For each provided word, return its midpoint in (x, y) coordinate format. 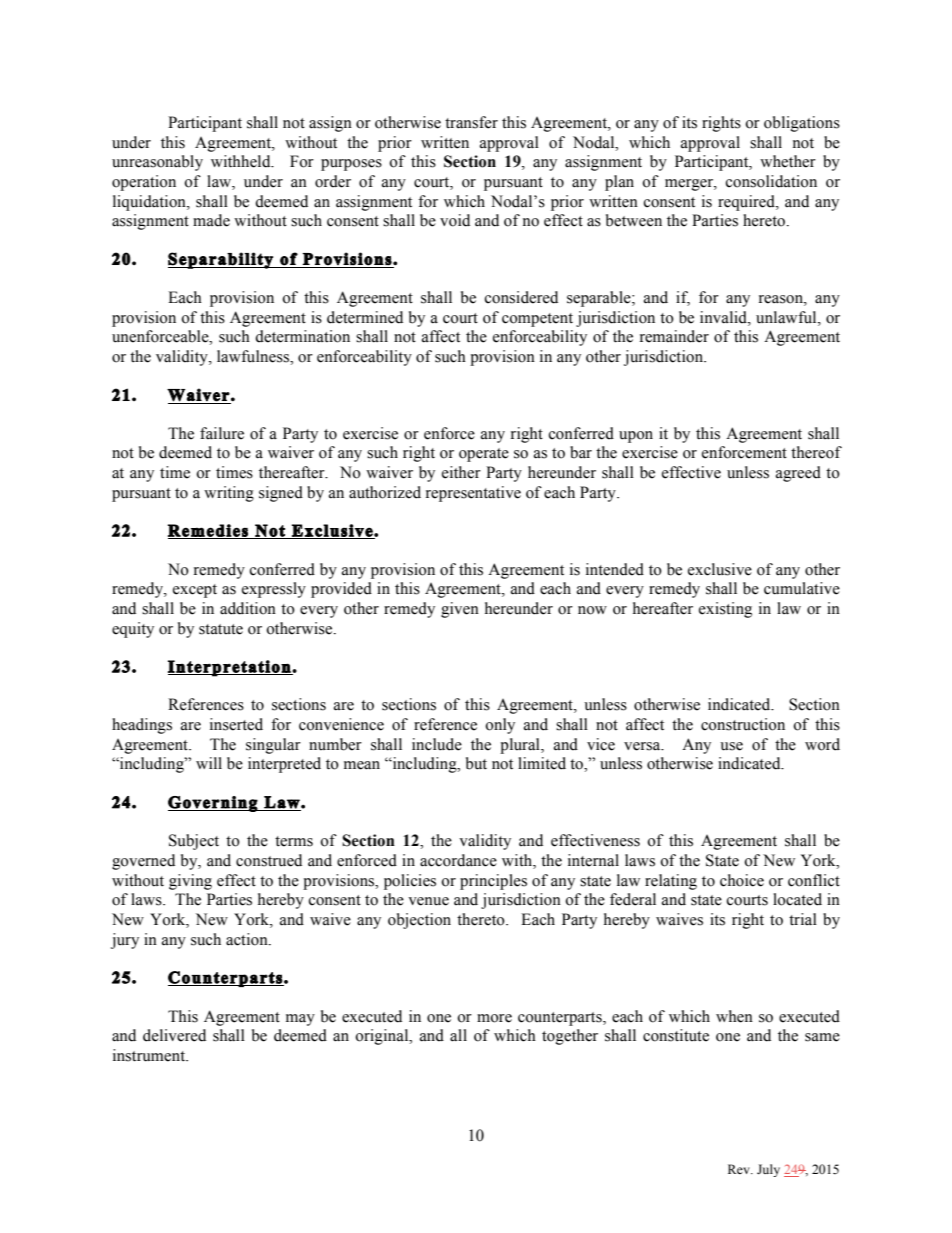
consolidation (771, 181)
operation (144, 183)
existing (725, 610)
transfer (471, 122)
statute (221, 629)
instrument (150, 1055)
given (460, 610)
